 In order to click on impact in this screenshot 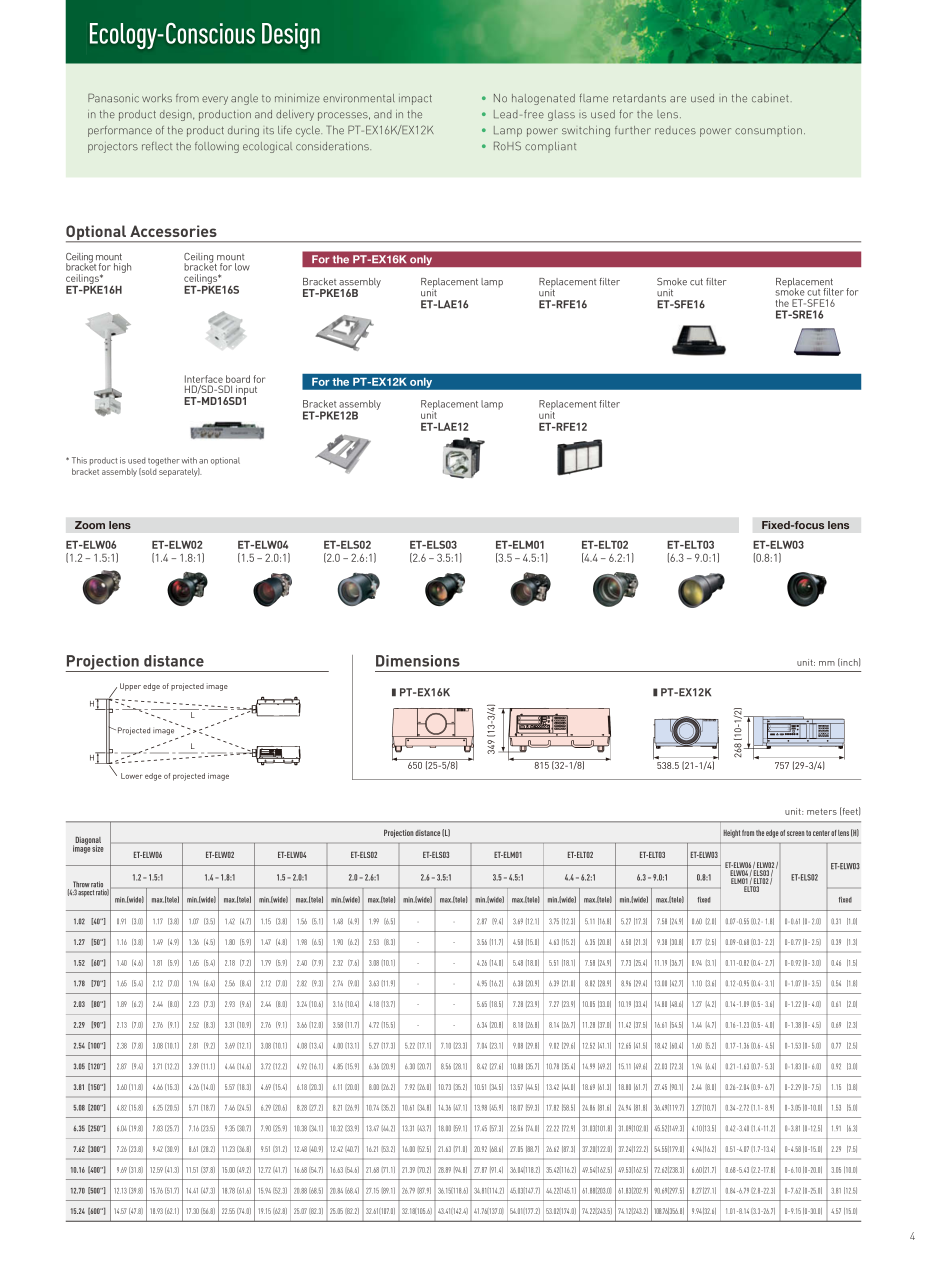, I will do `click(415, 100)`.
